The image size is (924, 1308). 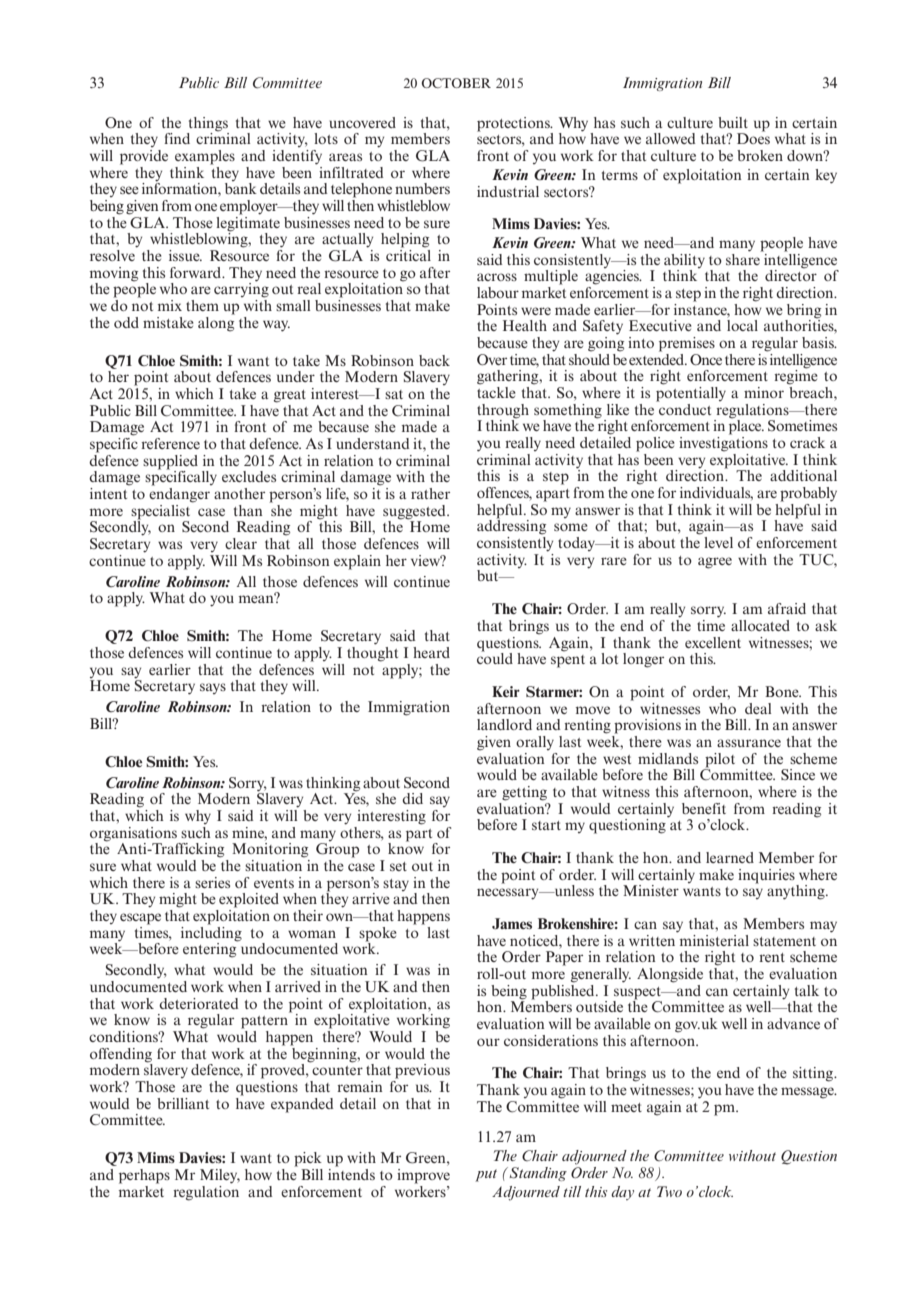 What do you see at coordinates (760, 625) in the page?
I see `allocated` at bounding box center [760, 625].
